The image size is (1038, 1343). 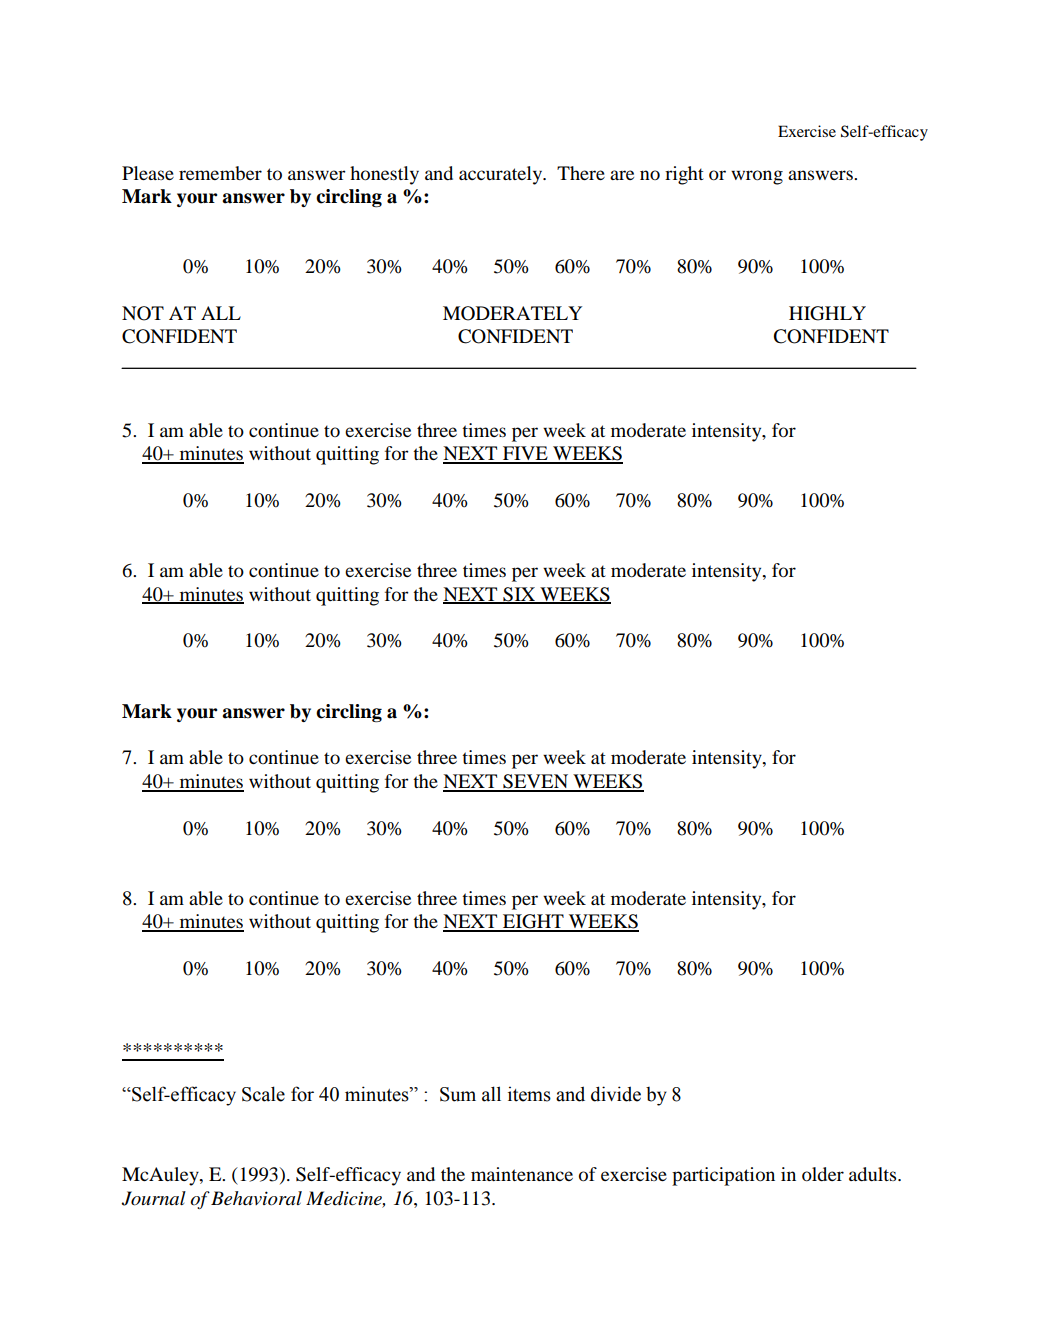 What do you see at coordinates (529, 1094) in the document?
I see `items` at bounding box center [529, 1094].
